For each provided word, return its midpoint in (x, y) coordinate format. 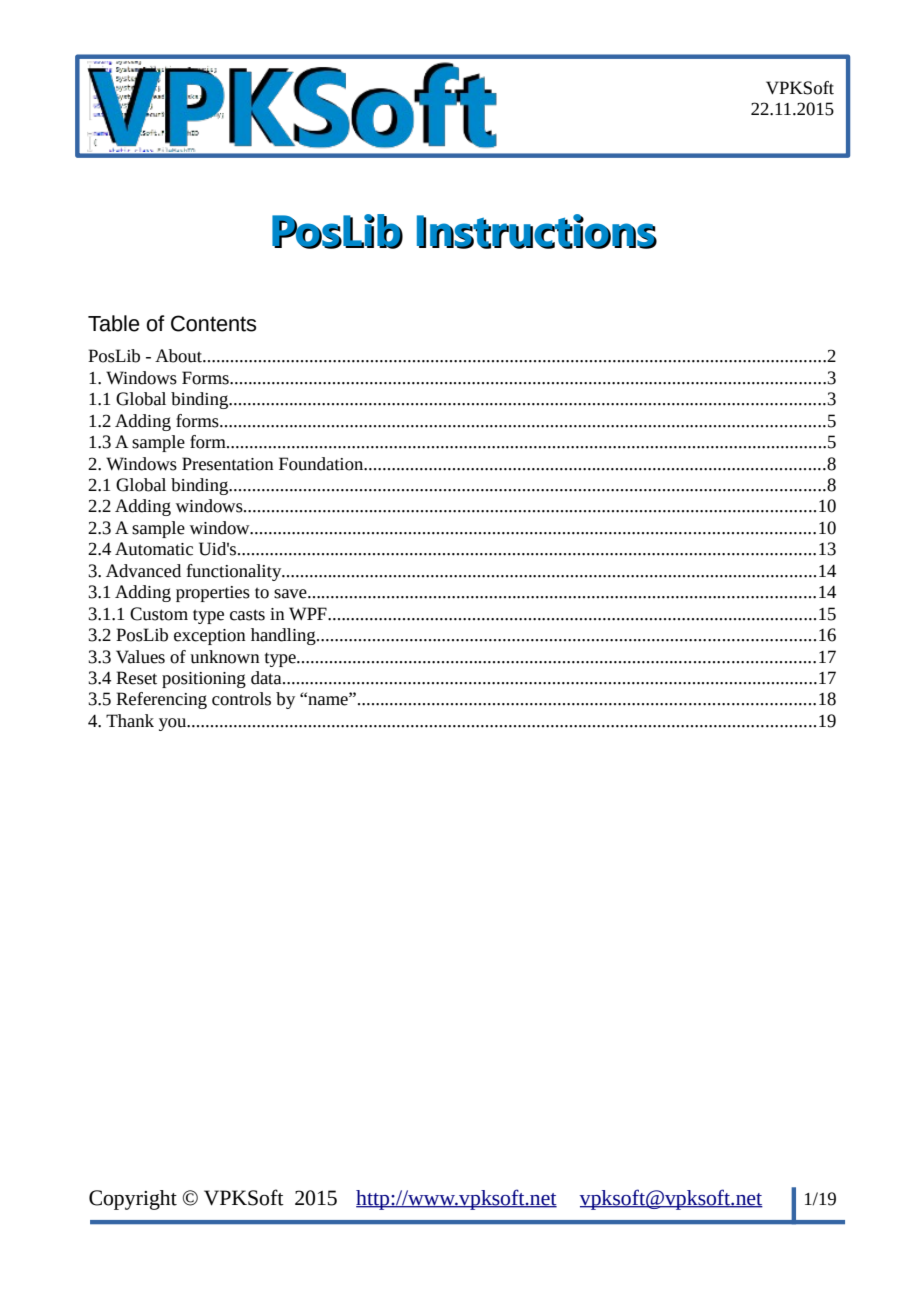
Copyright (133, 1200)
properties (213, 594)
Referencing (161, 700)
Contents (213, 323)
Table (114, 323)
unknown (225, 657)
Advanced (143, 571)
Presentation (228, 464)
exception (210, 637)
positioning (204, 680)
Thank (130, 721)
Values (140, 657)
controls (241, 699)
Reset (136, 678)
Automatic (154, 549)
